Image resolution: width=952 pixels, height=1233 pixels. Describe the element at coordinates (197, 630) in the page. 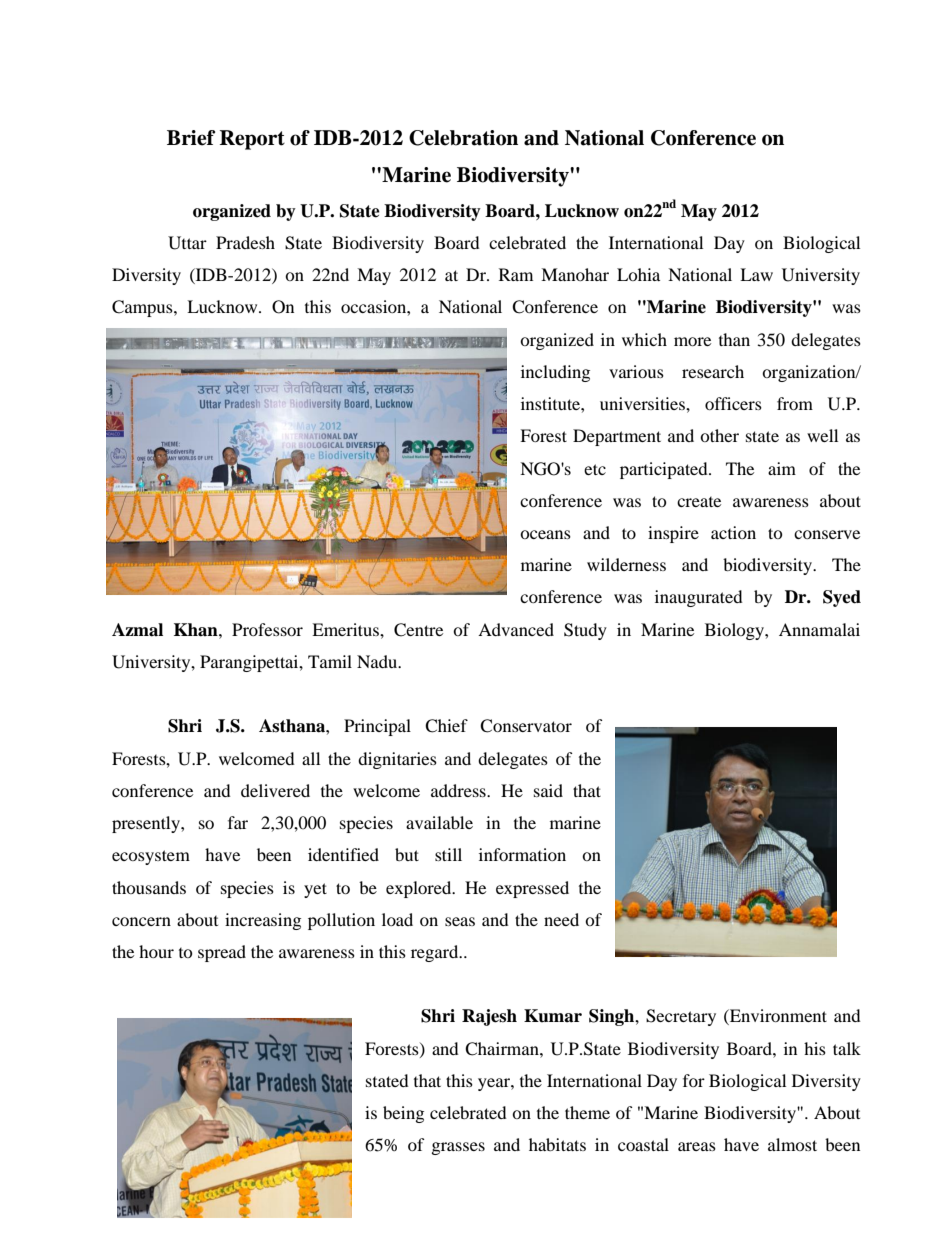

I see `Khan` at that location.
